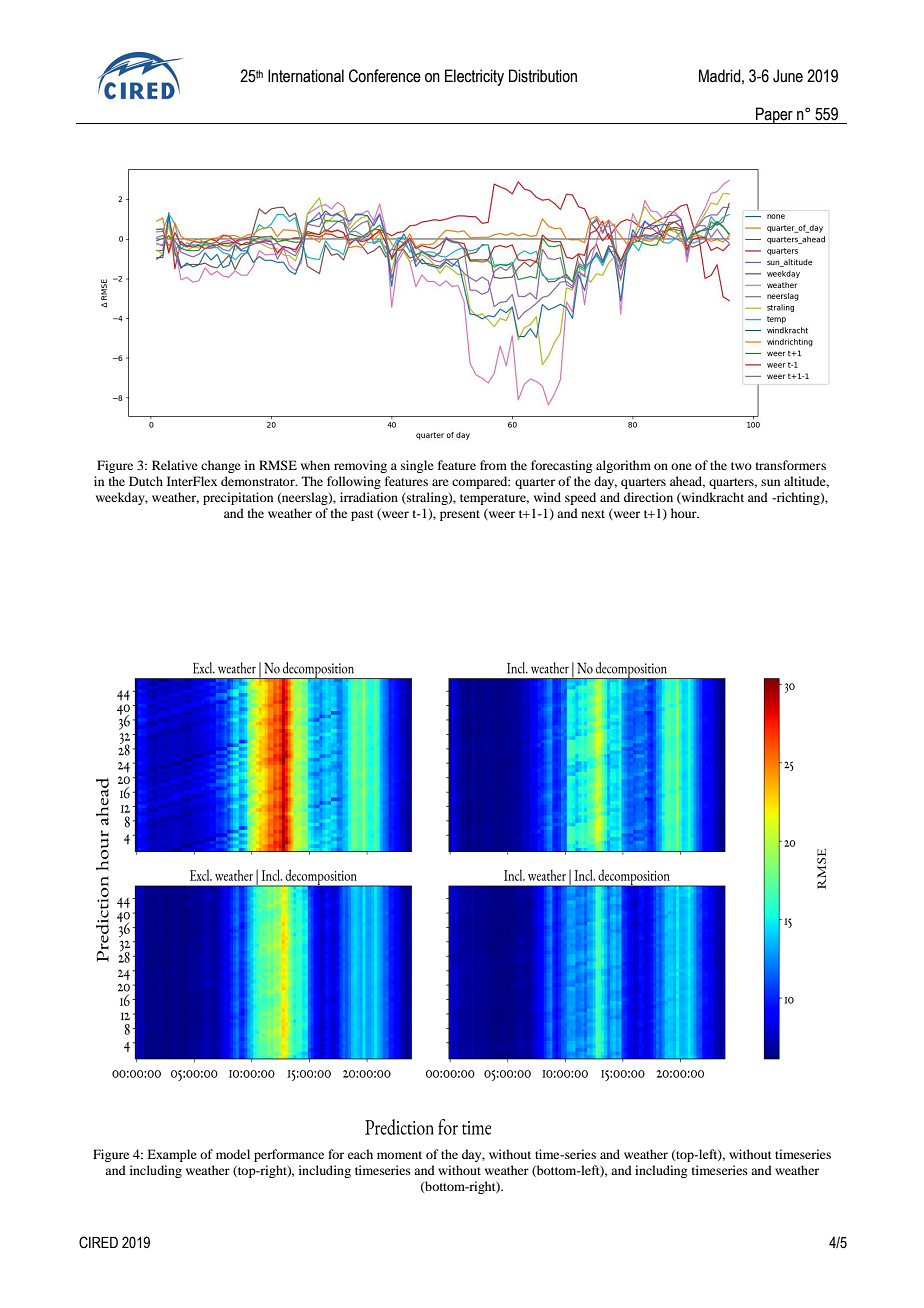 The width and height of the screenshot is (924, 1308). What do you see at coordinates (238, 498) in the screenshot?
I see `precipitation` at bounding box center [238, 498].
